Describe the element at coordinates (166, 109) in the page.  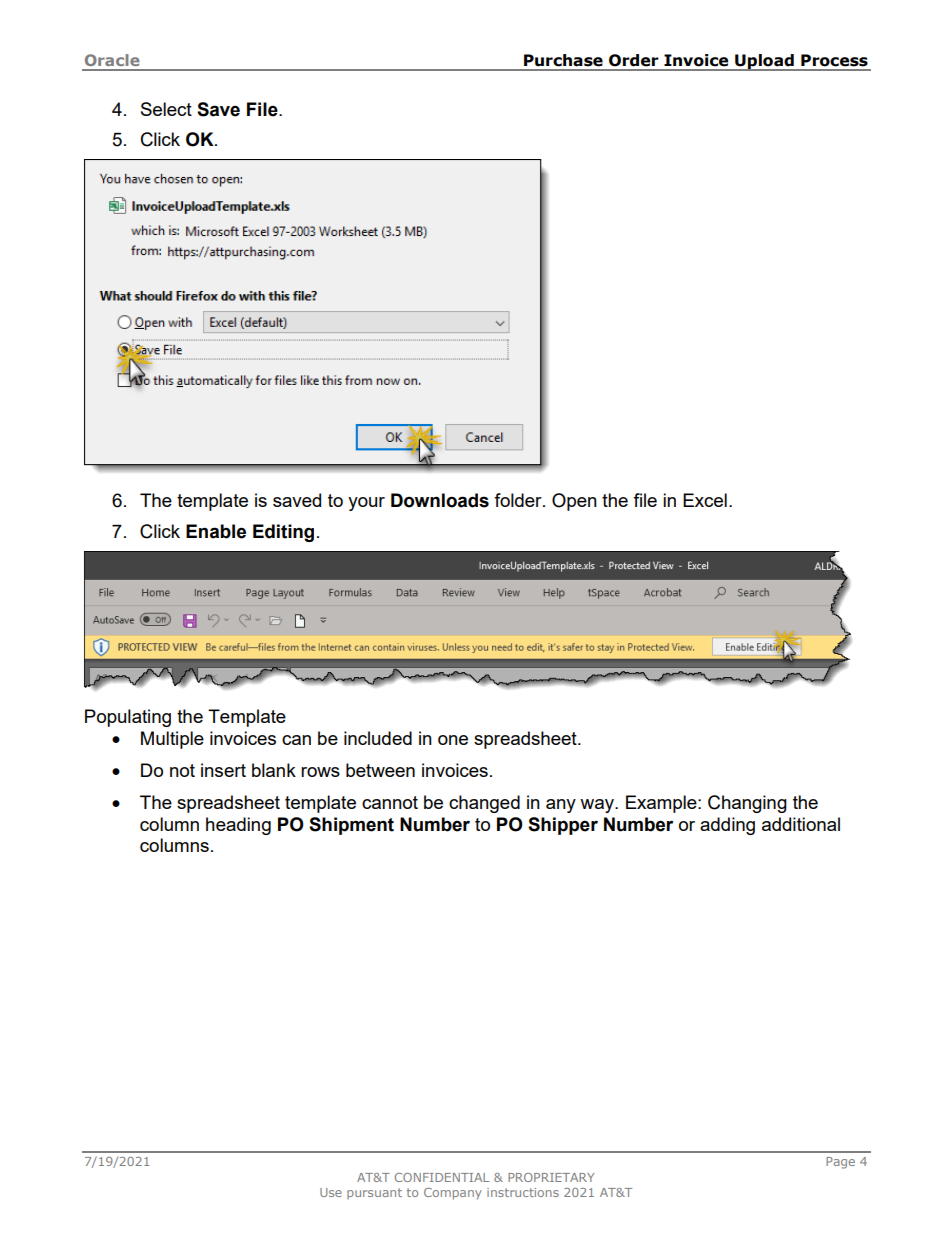
I see `Select` at that location.
